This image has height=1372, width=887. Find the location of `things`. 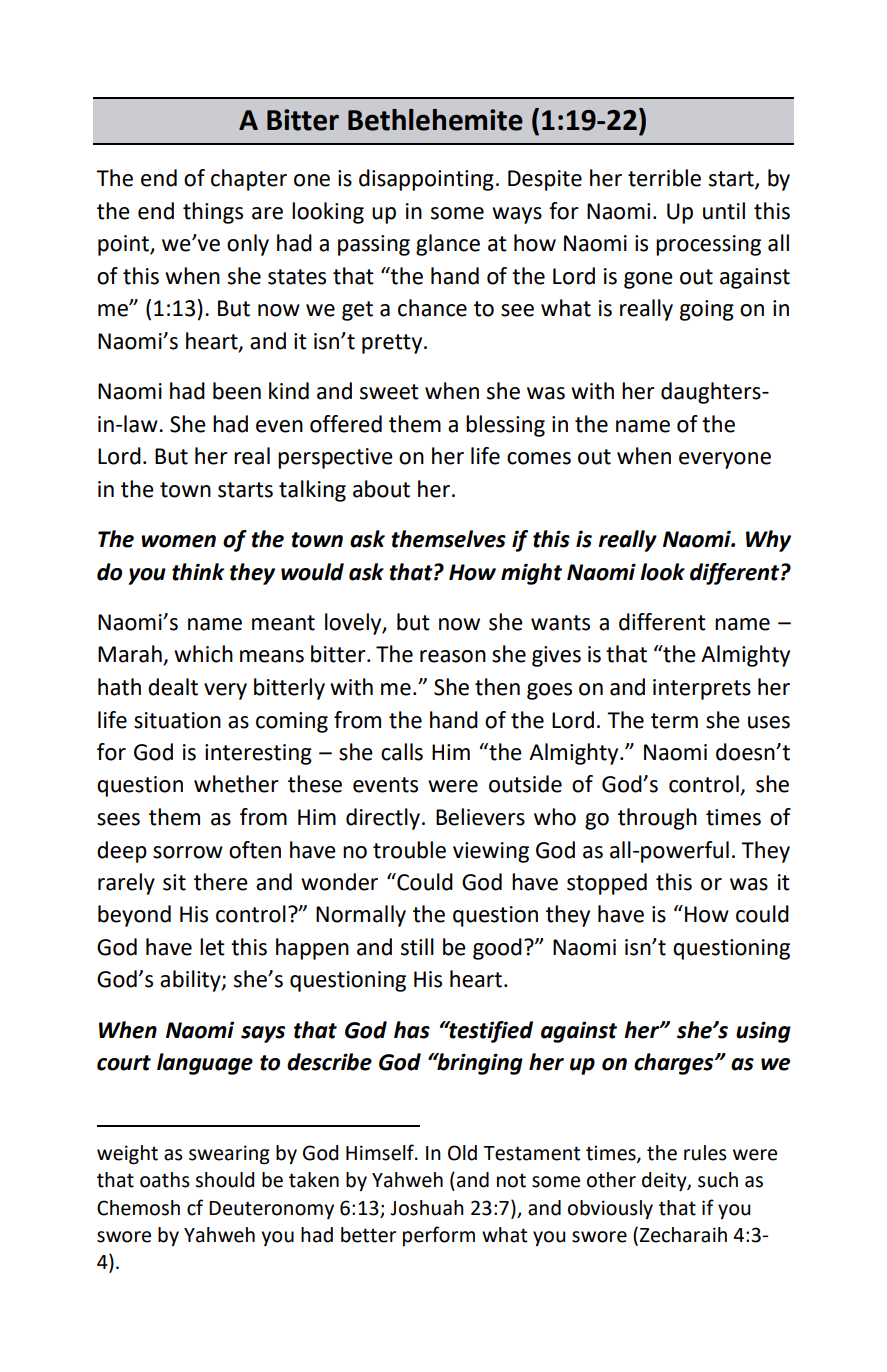

things is located at coordinates (213, 213).
